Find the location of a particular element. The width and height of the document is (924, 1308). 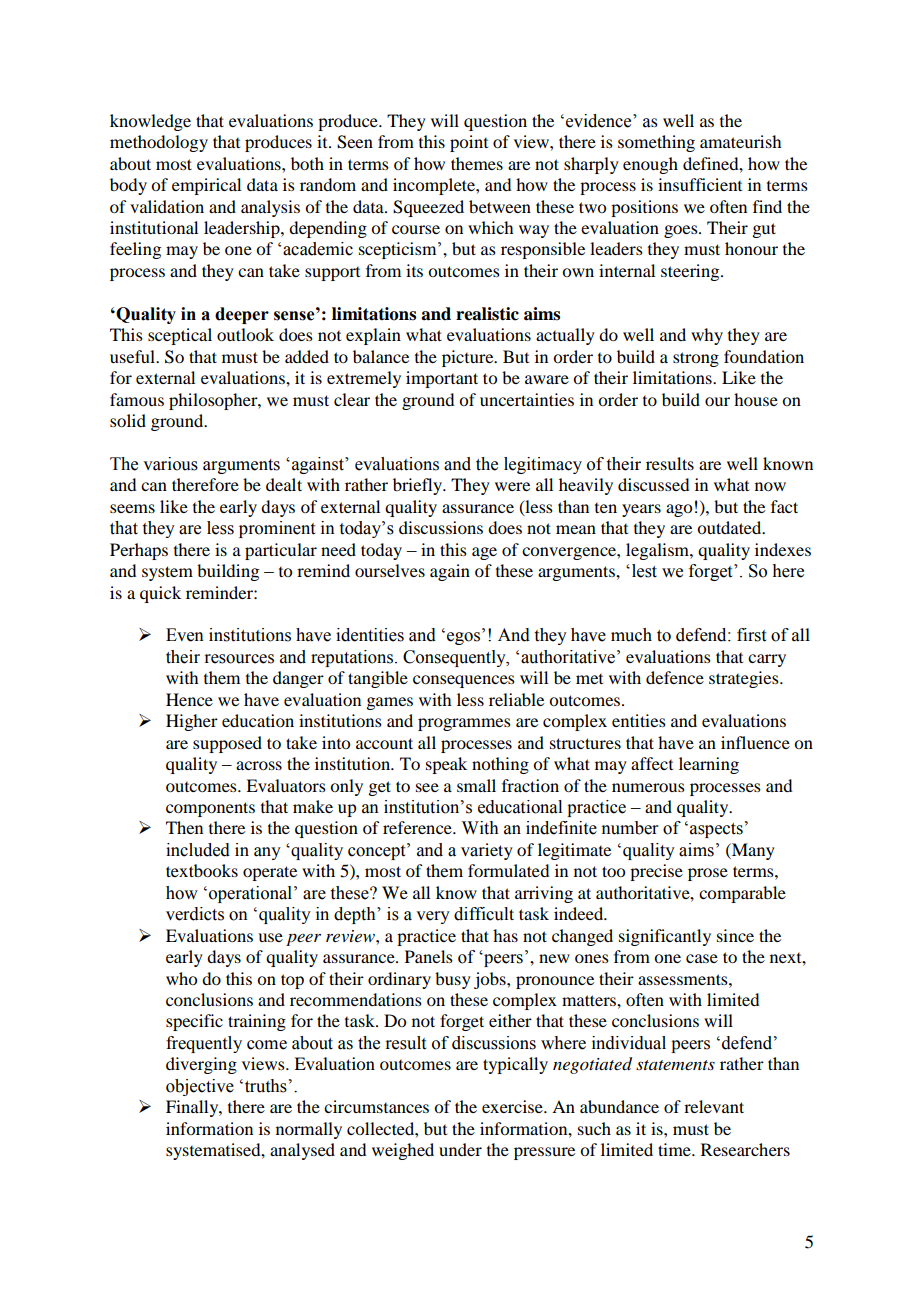

ago is located at coordinates (679, 510).
